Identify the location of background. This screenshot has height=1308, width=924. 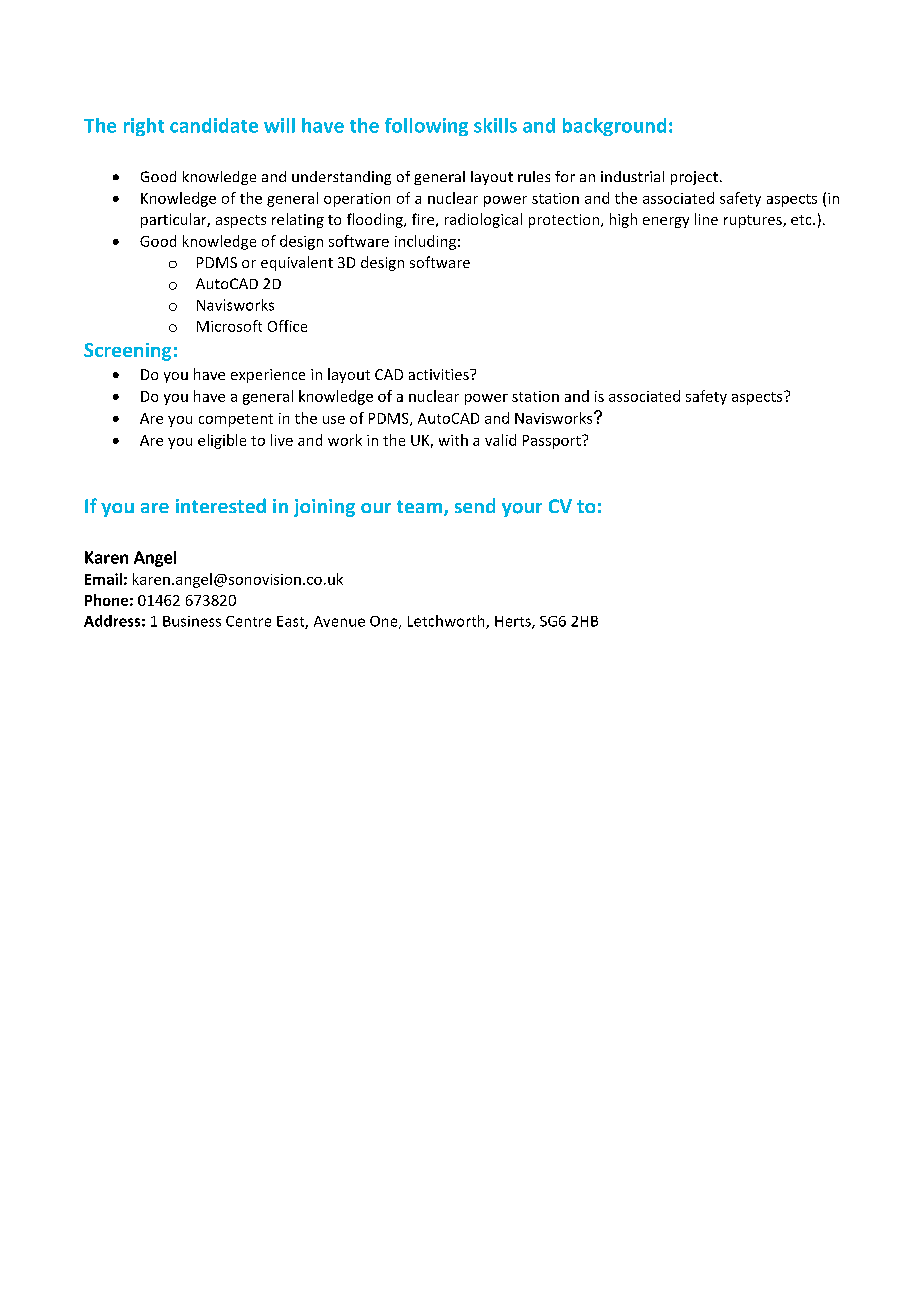
(614, 127).
